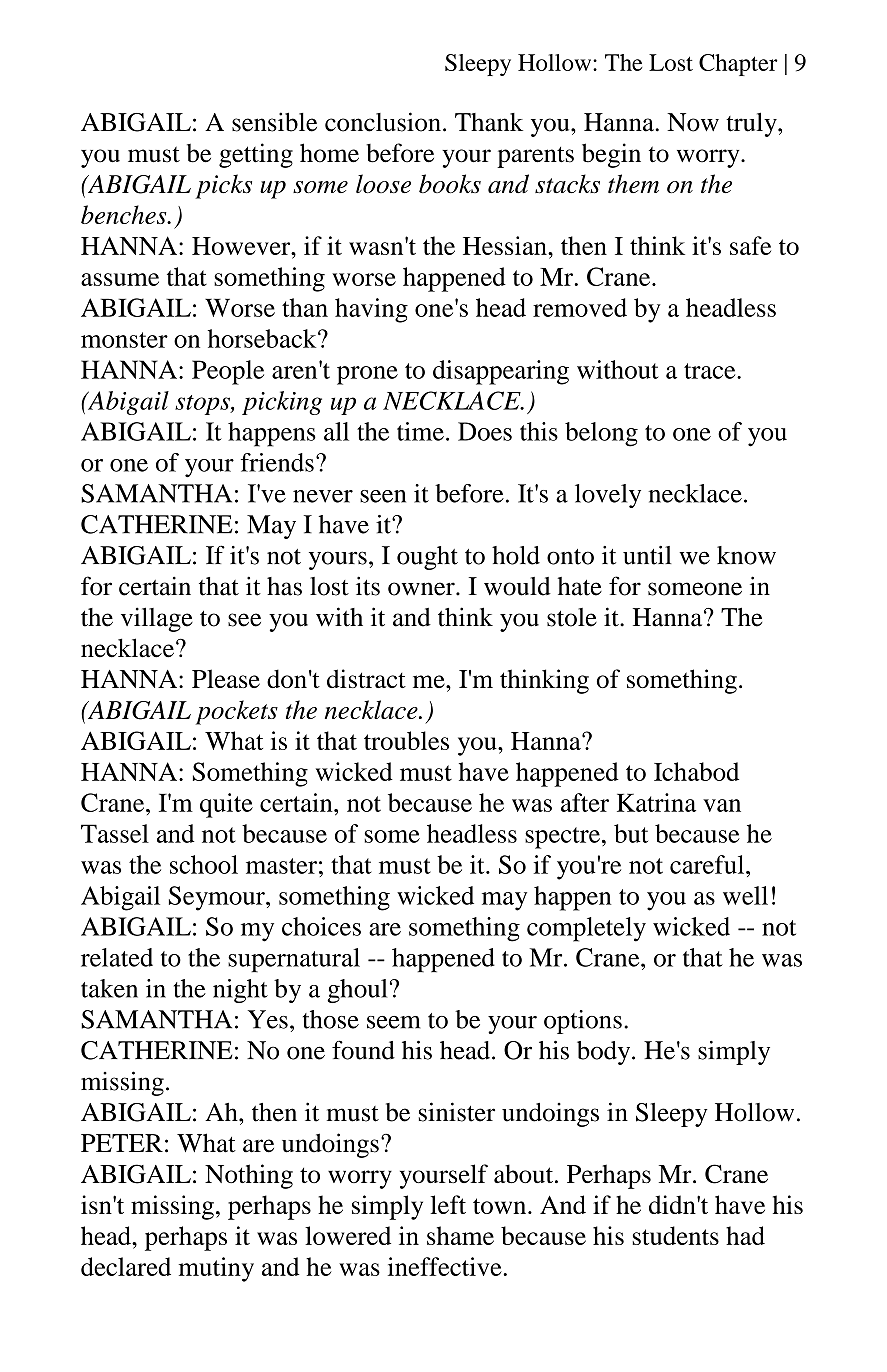 Image resolution: width=887 pixels, height=1372 pixels. What do you see at coordinates (366, 678) in the screenshot?
I see `distract` at bounding box center [366, 678].
